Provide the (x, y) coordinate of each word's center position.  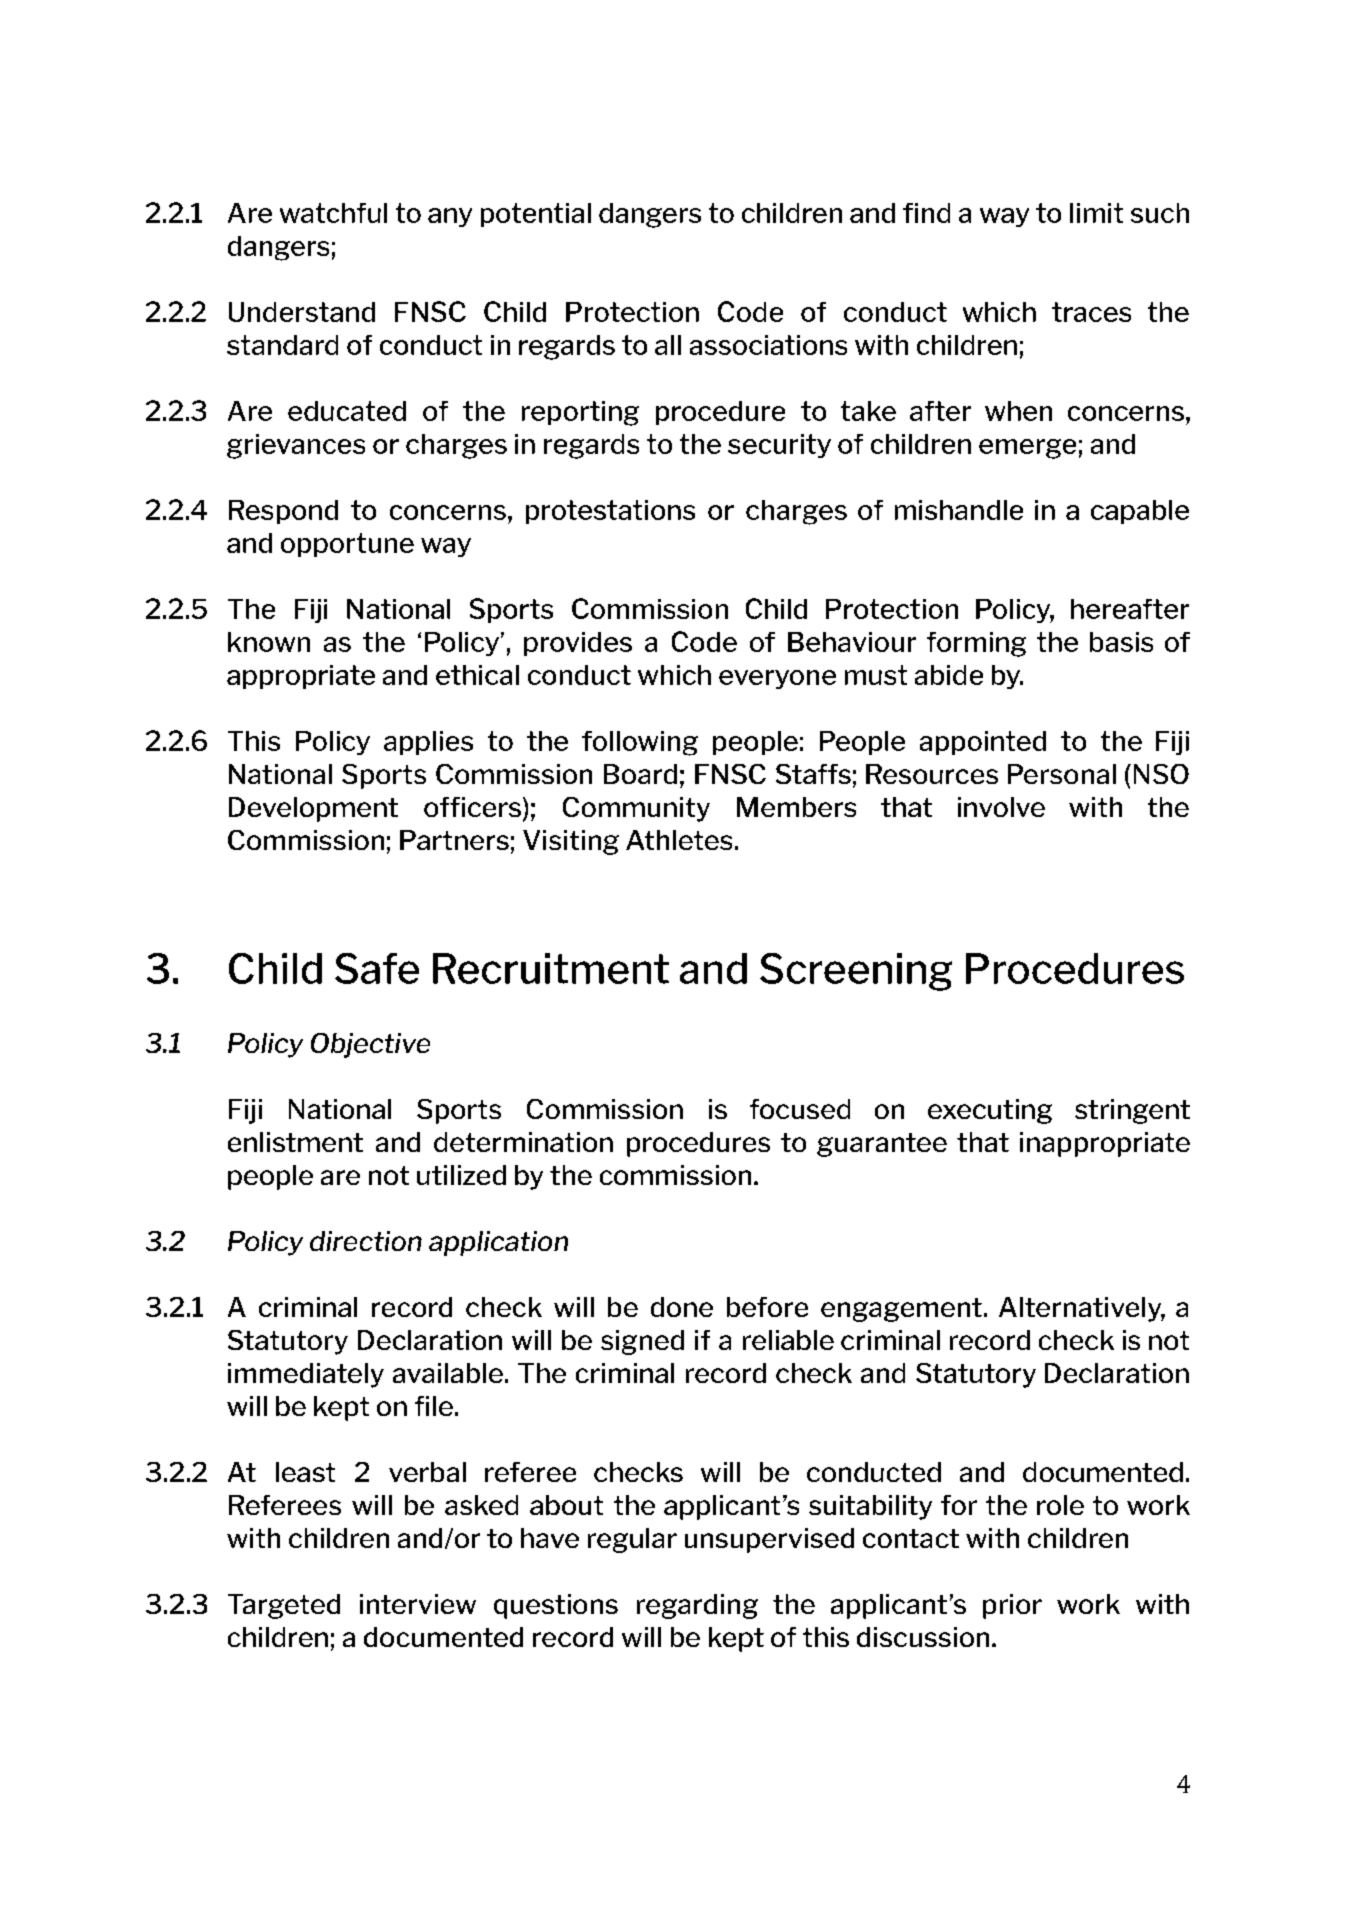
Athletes (679, 840)
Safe (377, 968)
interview (418, 1604)
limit (1096, 213)
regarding (697, 1606)
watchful (333, 213)
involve (1001, 807)
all (668, 345)
